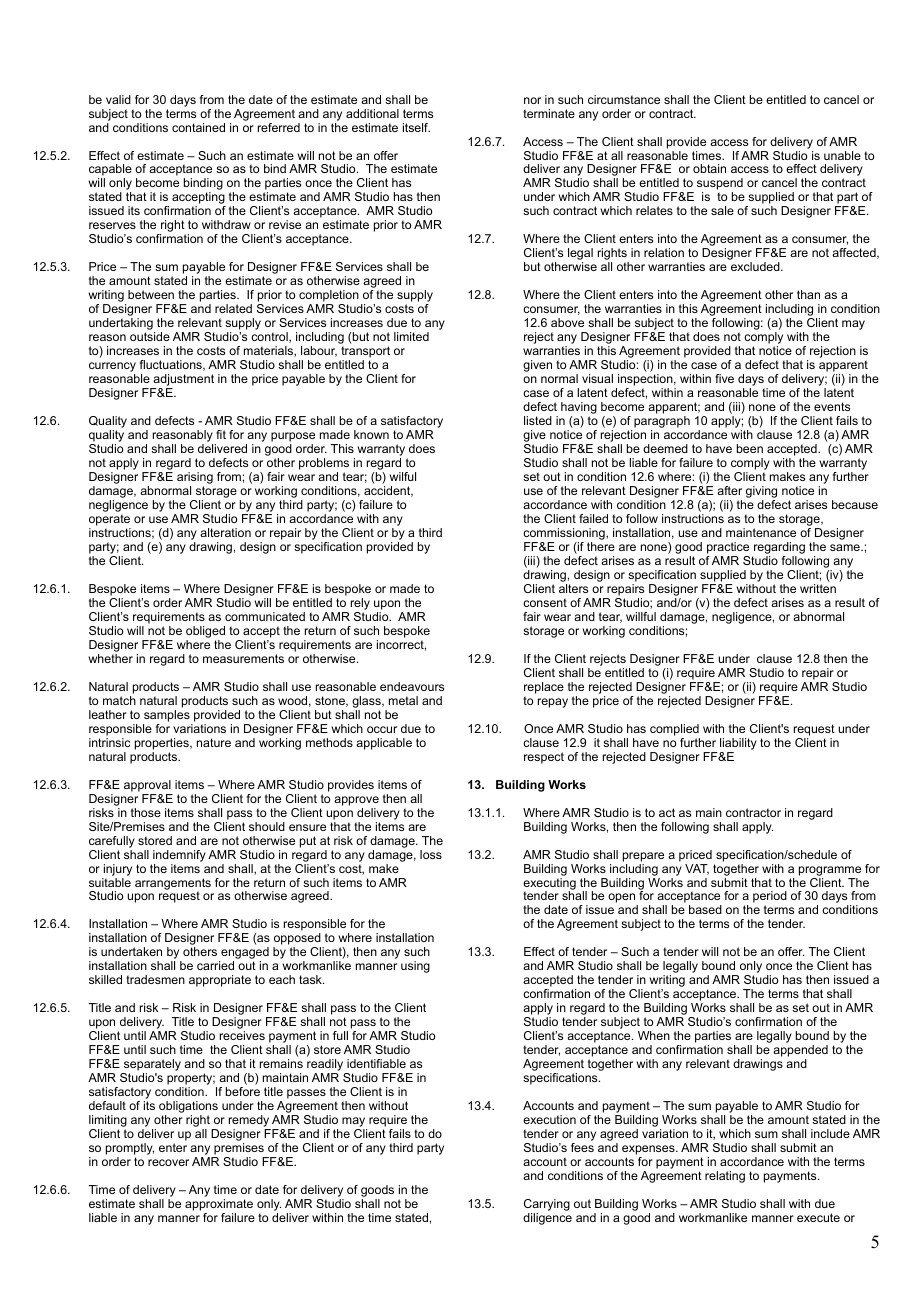  Describe the element at coordinates (709, 168) in the screenshot. I see `obtain` at that location.
